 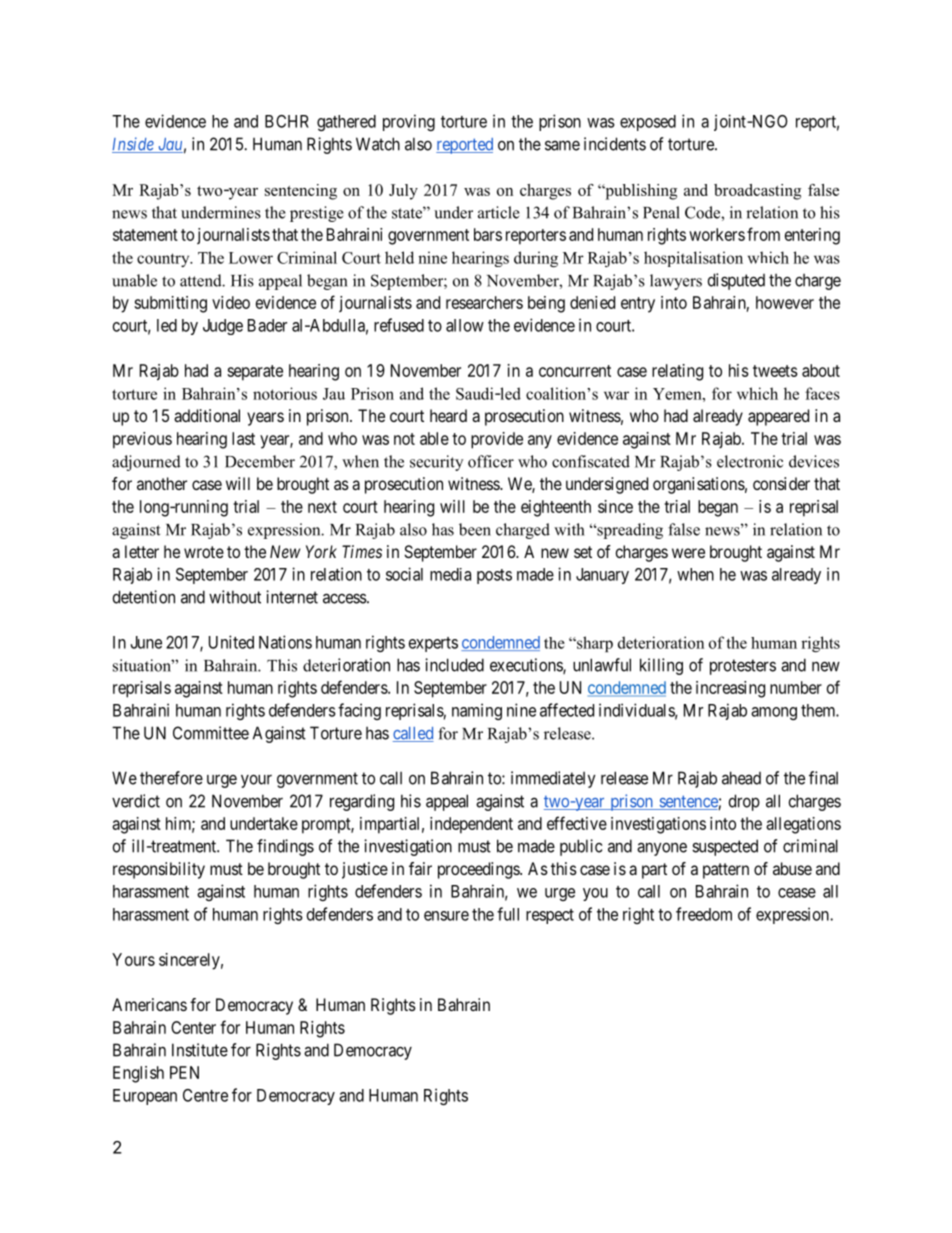 What do you see at coordinates (134, 145) in the document?
I see `Inside` at bounding box center [134, 145].
